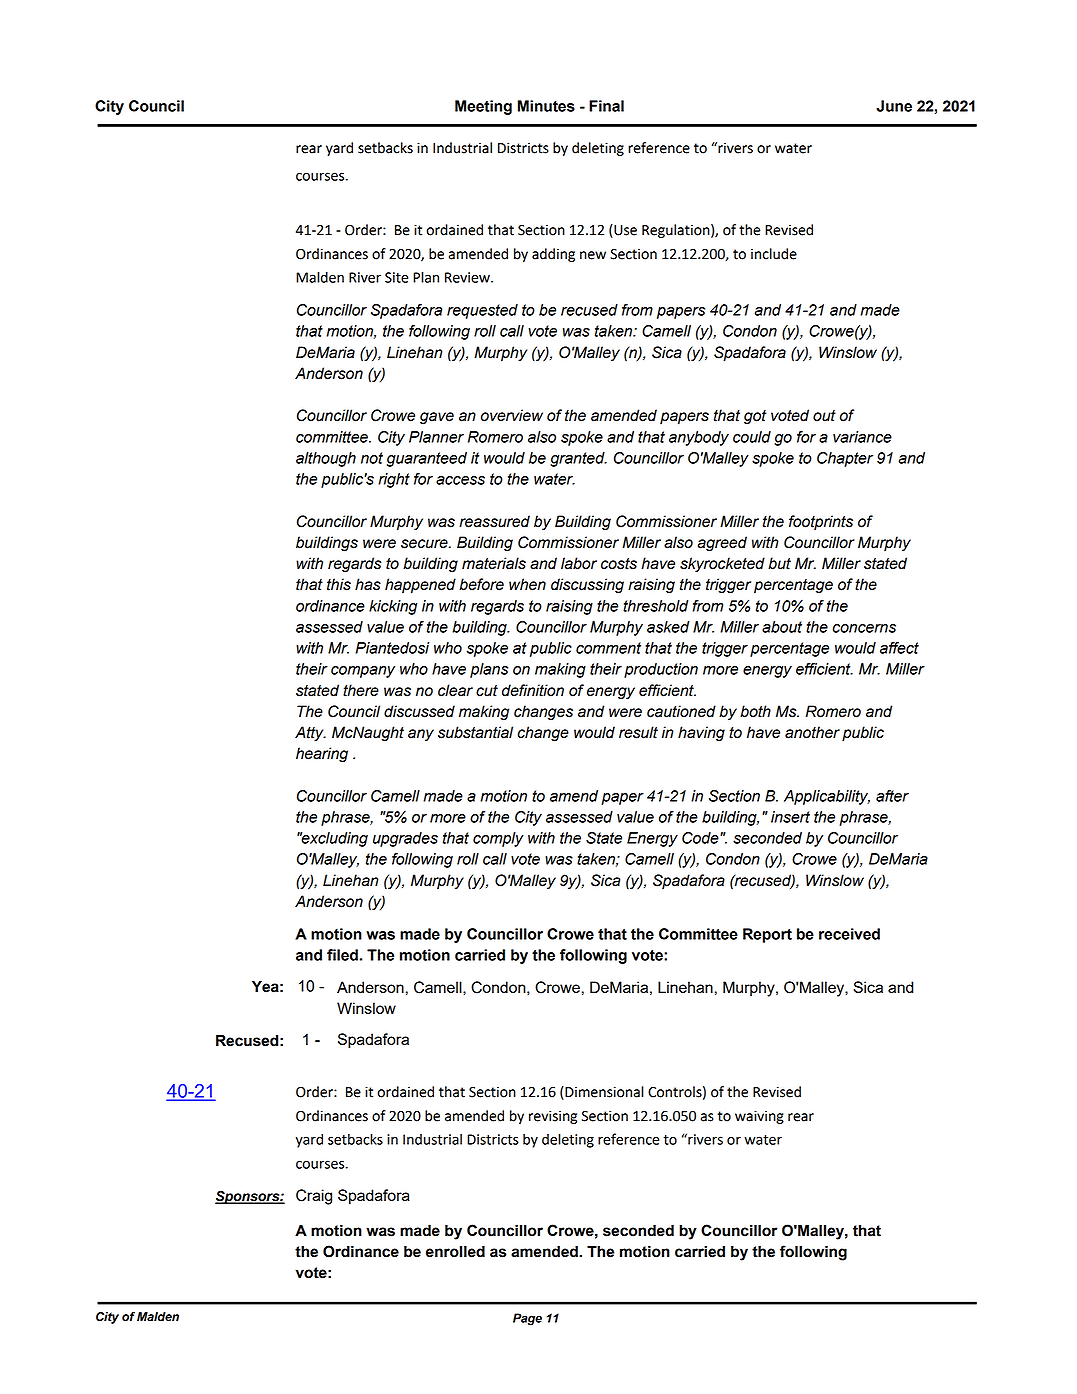  What do you see at coordinates (701, 838) in the screenshot?
I see `Code` at bounding box center [701, 838].
